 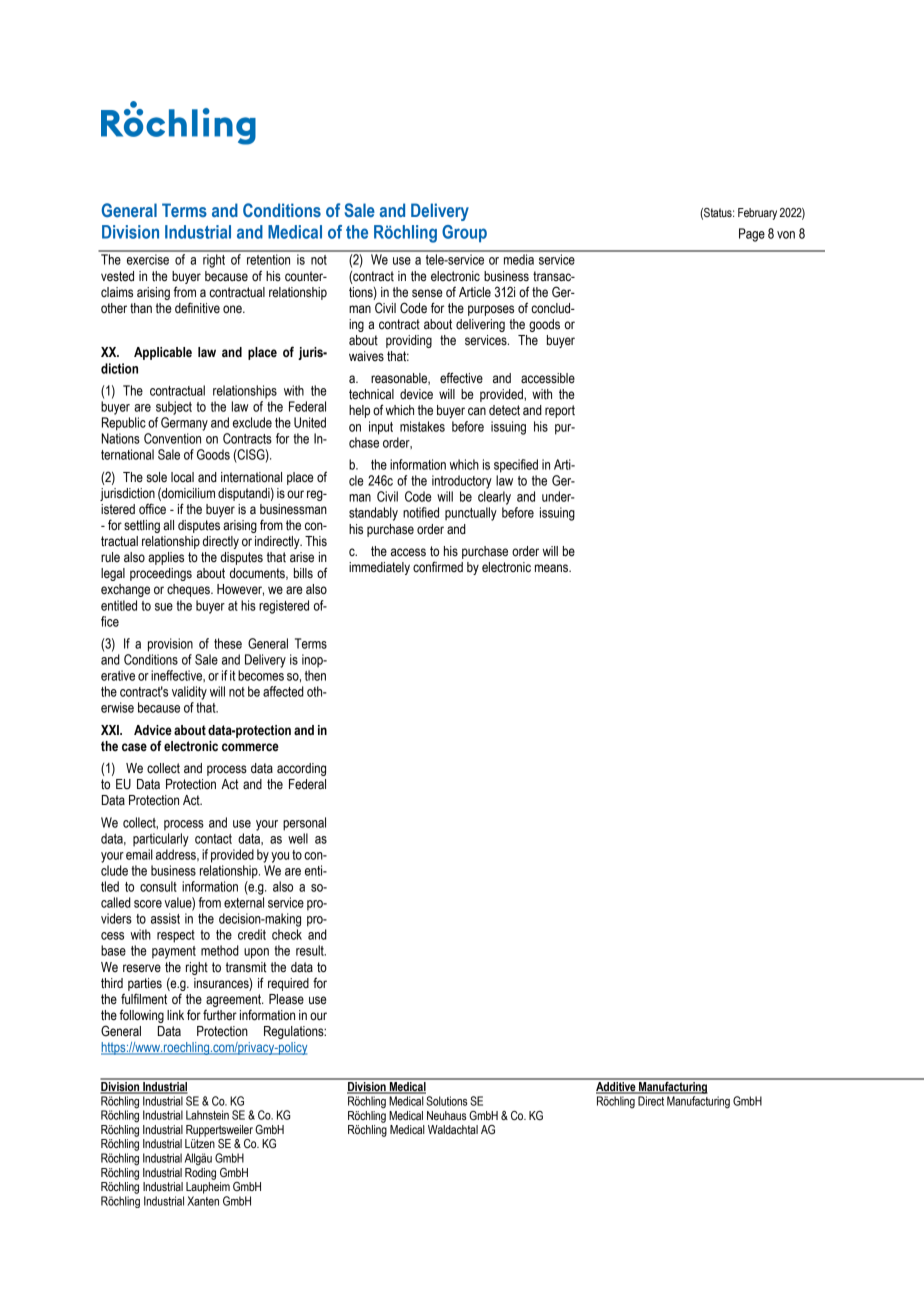 What do you see at coordinates (752, 235) in the document?
I see `Page` at bounding box center [752, 235].
